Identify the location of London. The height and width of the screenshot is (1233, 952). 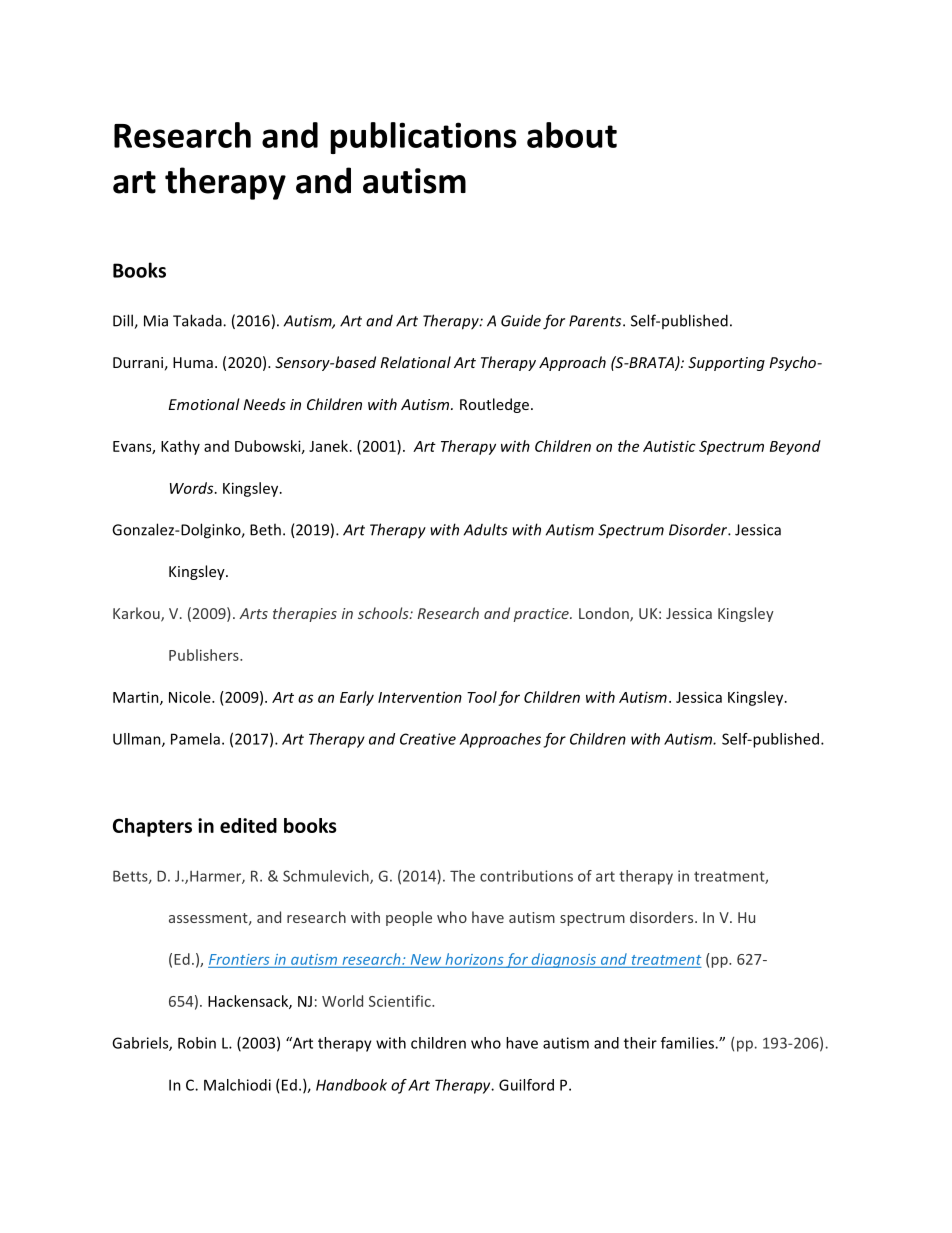
(605, 614).
